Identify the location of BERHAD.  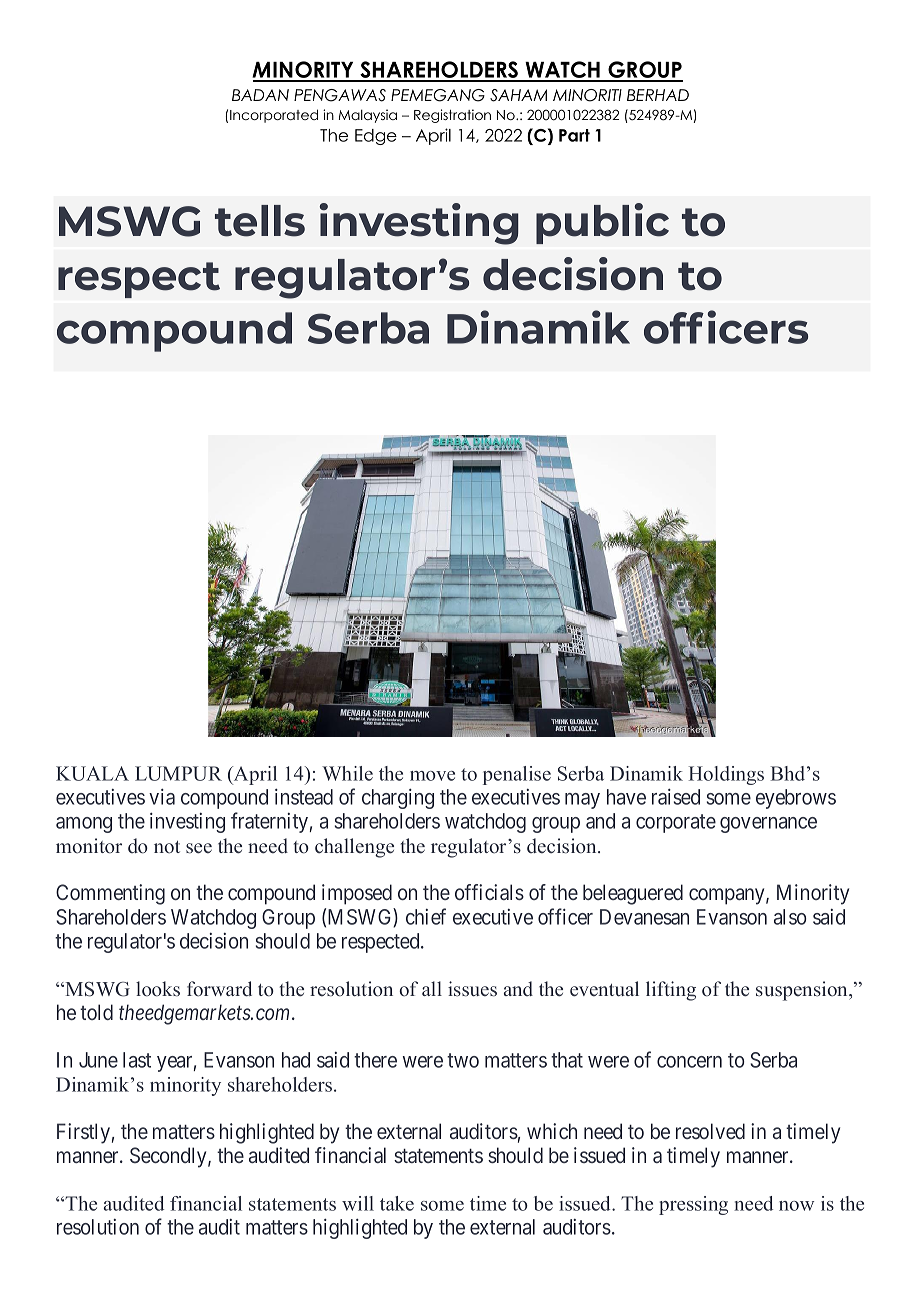
(658, 95).
